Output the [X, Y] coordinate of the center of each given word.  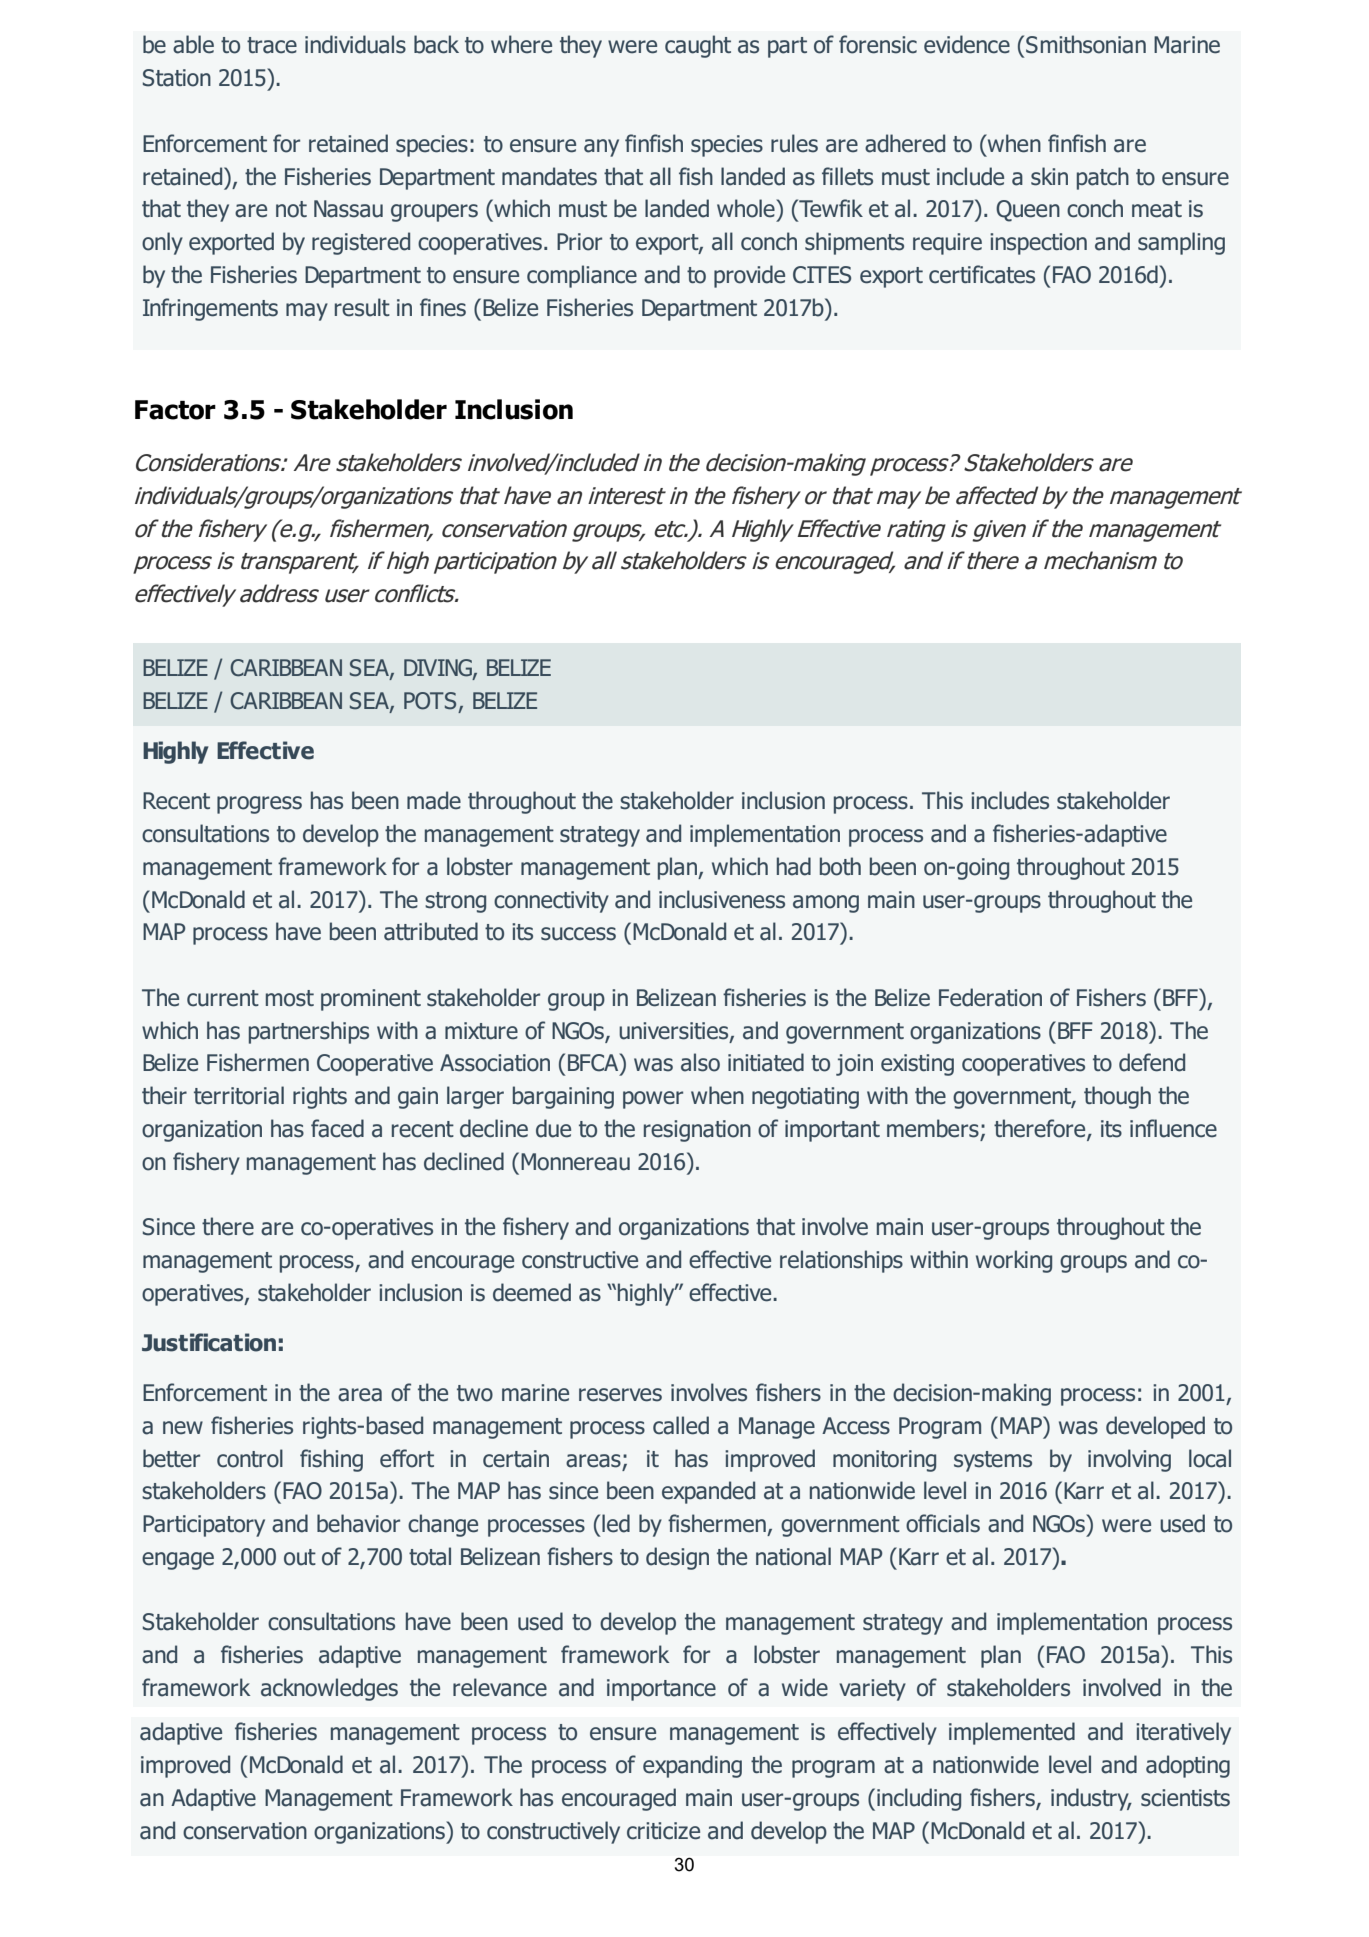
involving [1129, 1460]
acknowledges [329, 1689]
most [290, 998]
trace [272, 45]
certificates [982, 274]
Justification [209, 1342]
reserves [620, 1395]
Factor [175, 410]
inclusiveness [722, 899]
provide [749, 276]
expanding [692, 1766]
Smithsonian [1086, 44]
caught [698, 46]
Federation [990, 997]
